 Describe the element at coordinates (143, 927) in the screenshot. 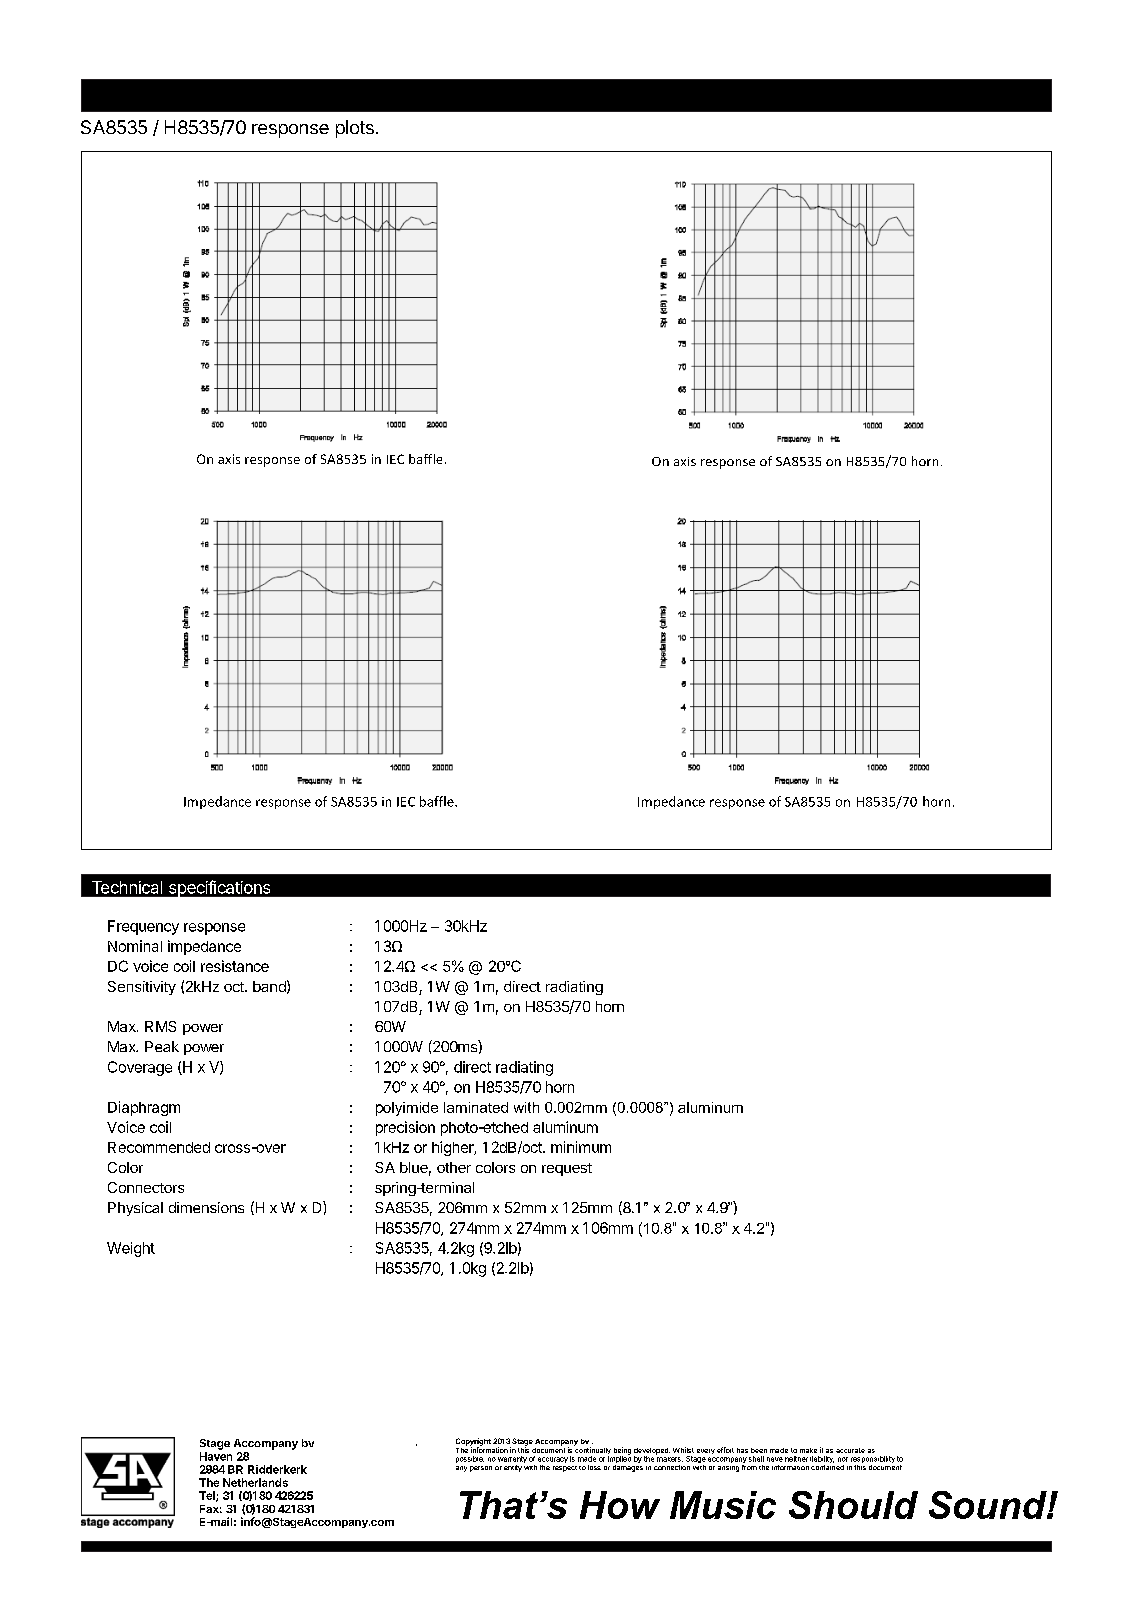

I see `Frequency` at that location.
